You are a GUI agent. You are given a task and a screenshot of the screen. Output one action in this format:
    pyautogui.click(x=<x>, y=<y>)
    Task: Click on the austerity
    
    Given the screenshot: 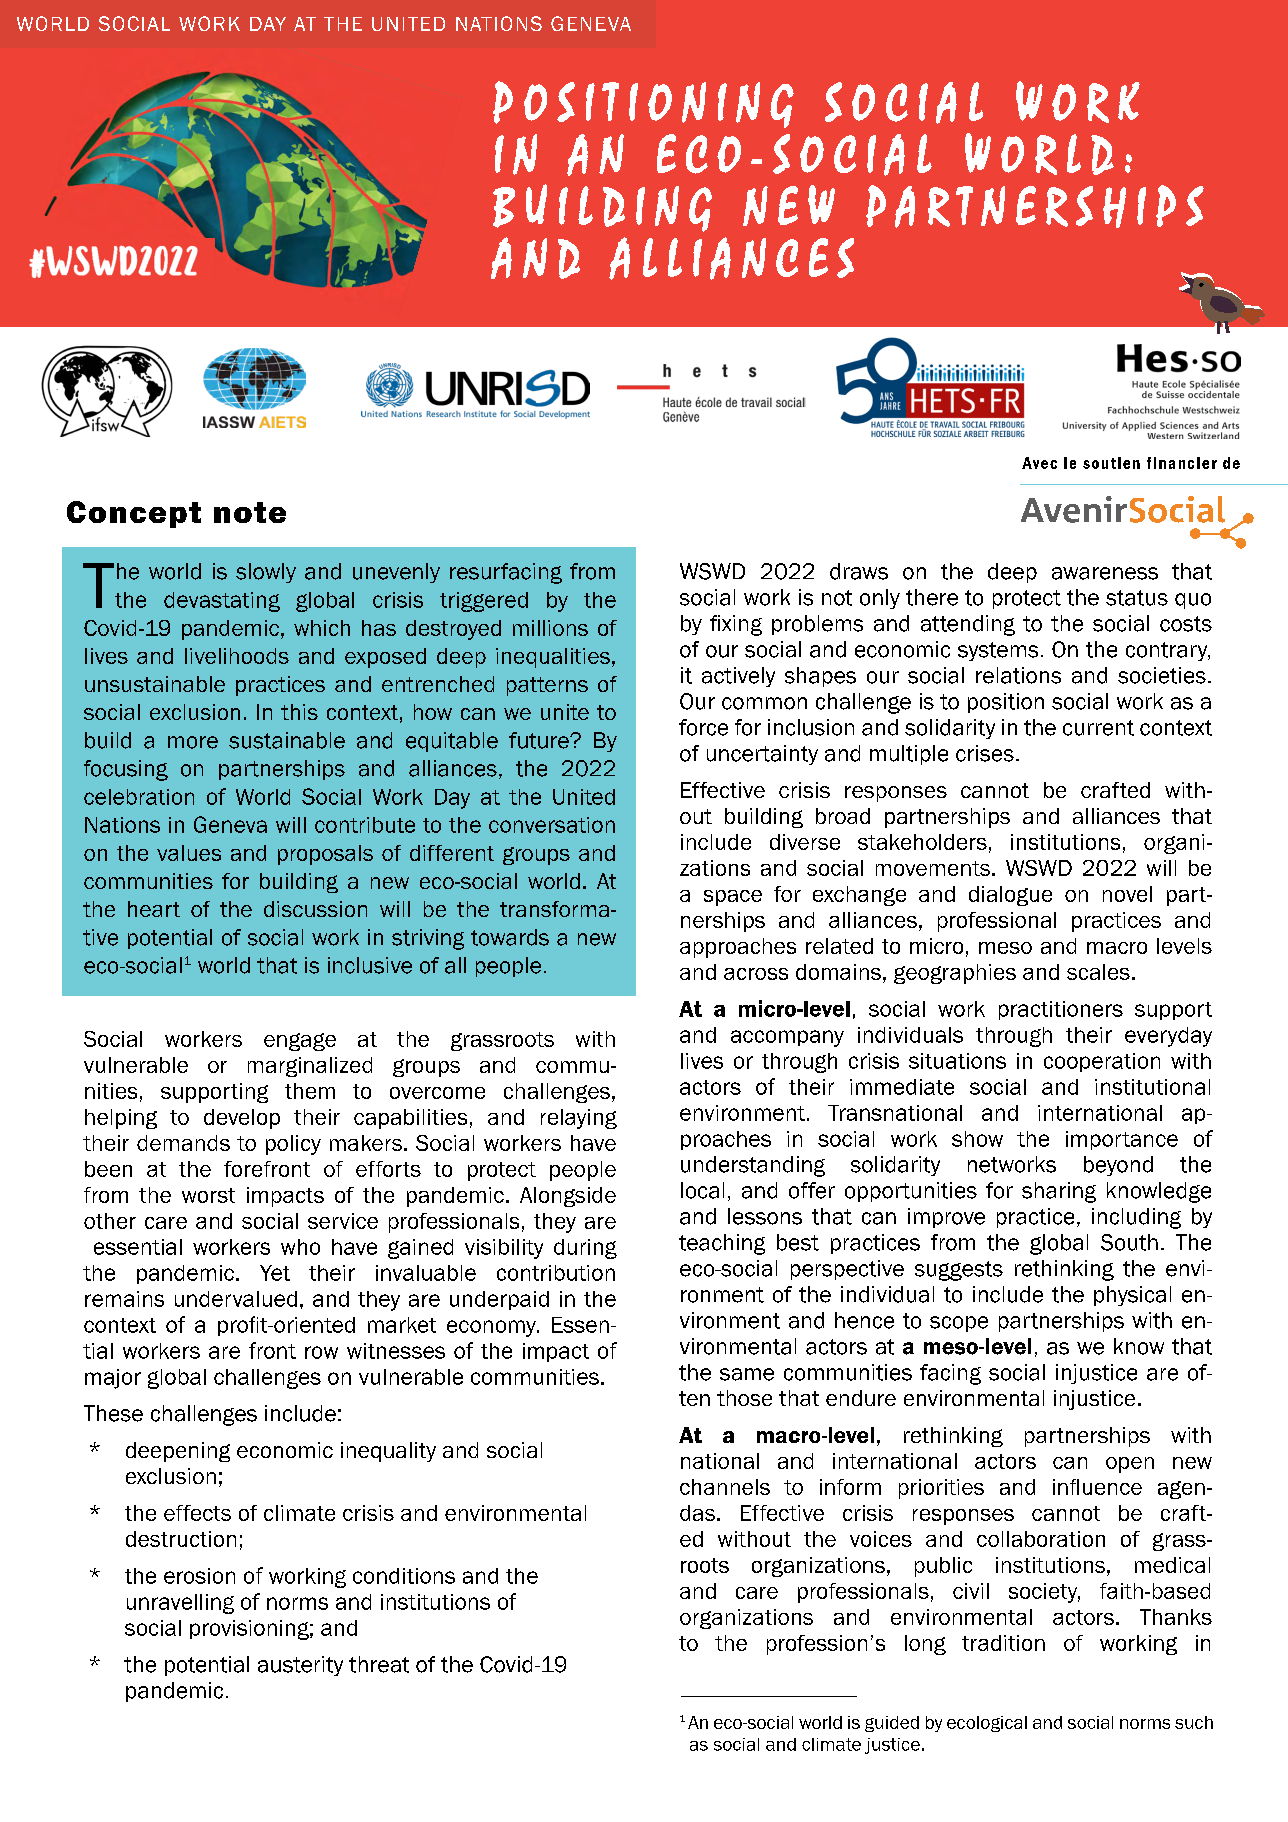 What is the action you would take?
    pyautogui.click(x=300, y=1666)
